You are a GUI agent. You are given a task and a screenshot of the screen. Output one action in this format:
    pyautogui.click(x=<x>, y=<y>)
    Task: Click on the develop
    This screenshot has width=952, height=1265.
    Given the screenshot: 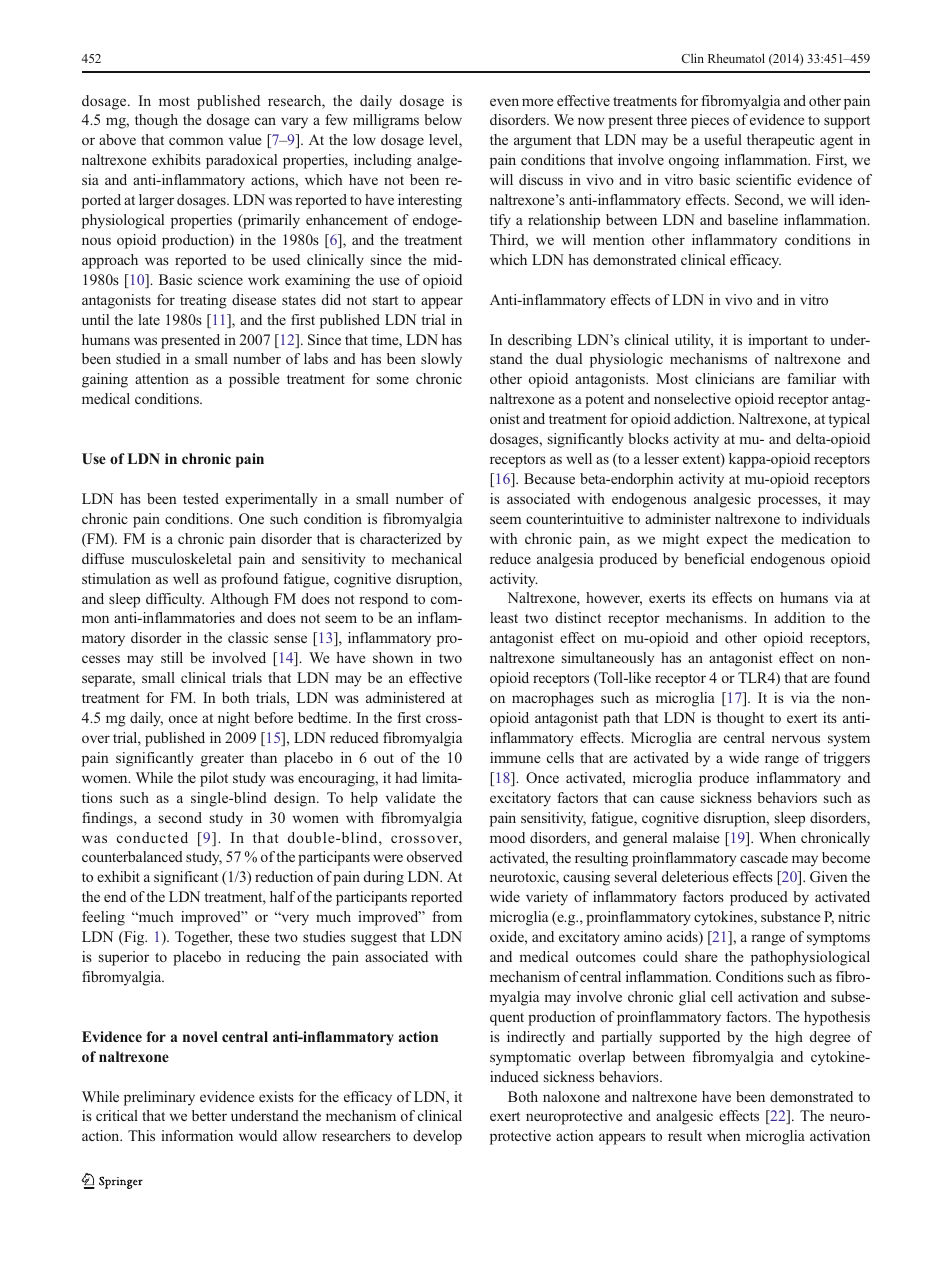 What is the action you would take?
    pyautogui.click(x=437, y=1137)
